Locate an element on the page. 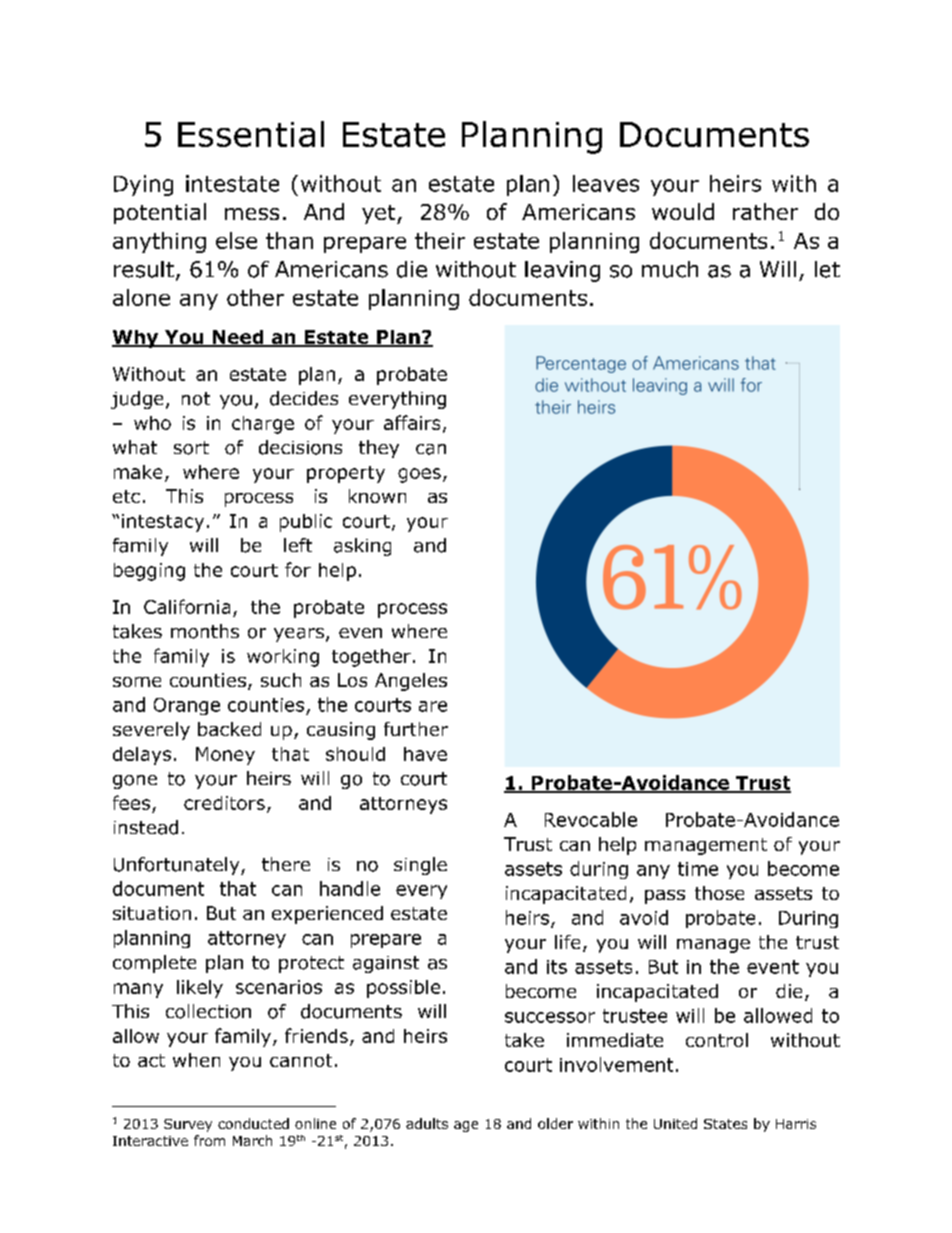  Essential is located at coordinates (251, 134).
